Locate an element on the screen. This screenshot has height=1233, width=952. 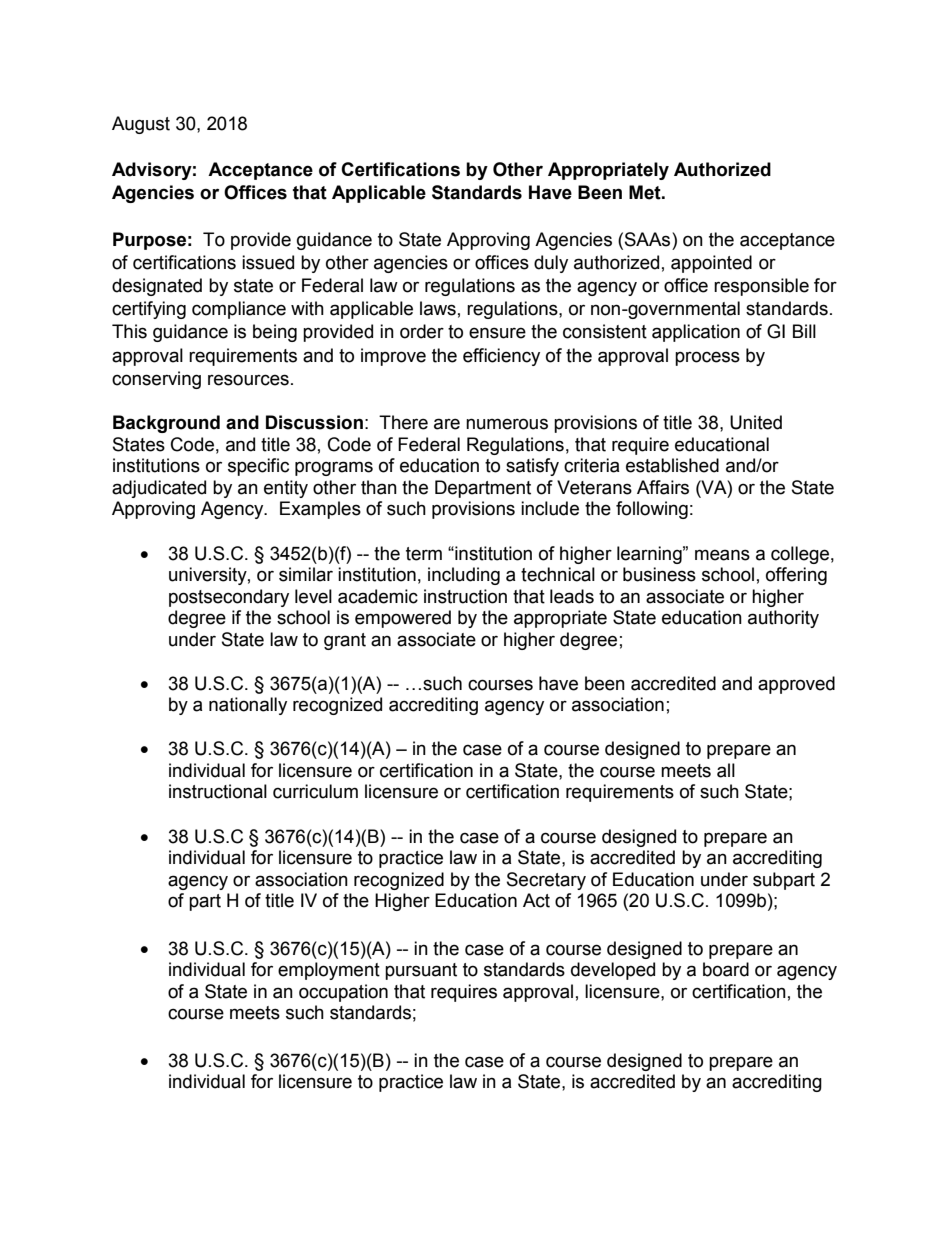
nationally is located at coordinates (248, 706).
